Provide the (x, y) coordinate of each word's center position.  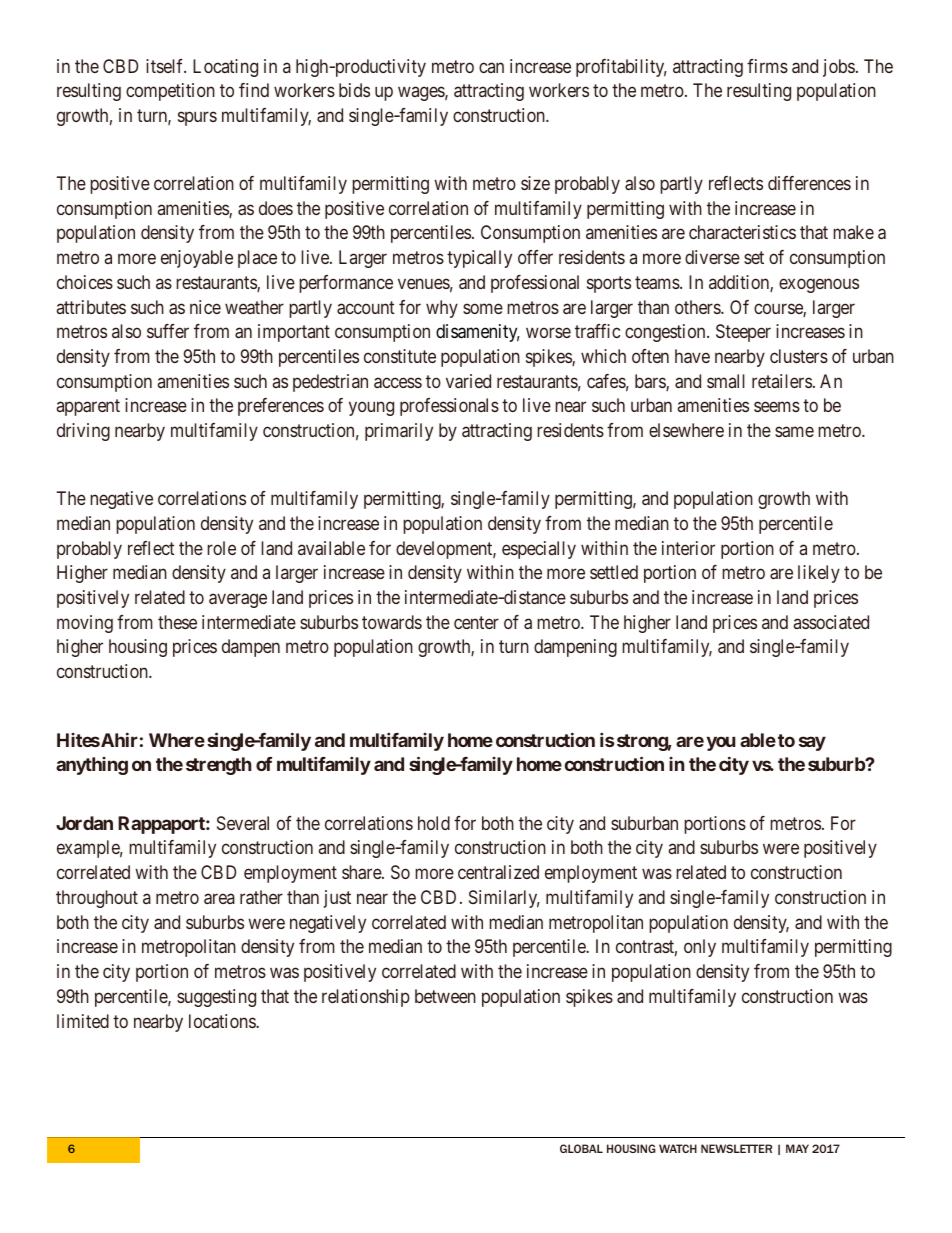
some (483, 308)
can (491, 67)
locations (223, 1021)
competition (170, 92)
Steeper (743, 333)
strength (219, 766)
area (219, 898)
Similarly (504, 899)
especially (539, 550)
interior (688, 548)
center (476, 622)
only (700, 948)
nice (205, 307)
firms (767, 66)
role (221, 548)
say (812, 743)
